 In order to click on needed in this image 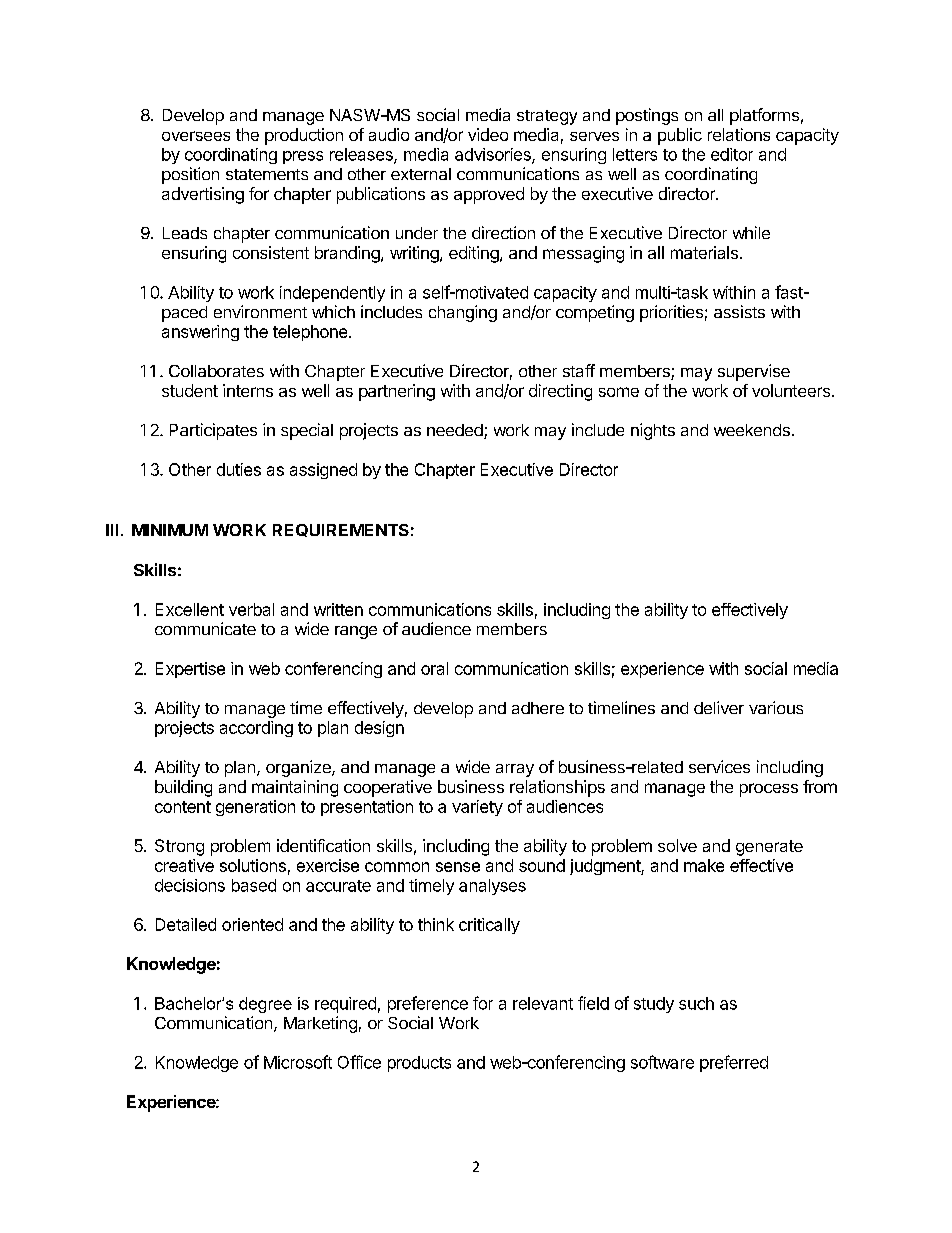, I will do `click(456, 431)`.
